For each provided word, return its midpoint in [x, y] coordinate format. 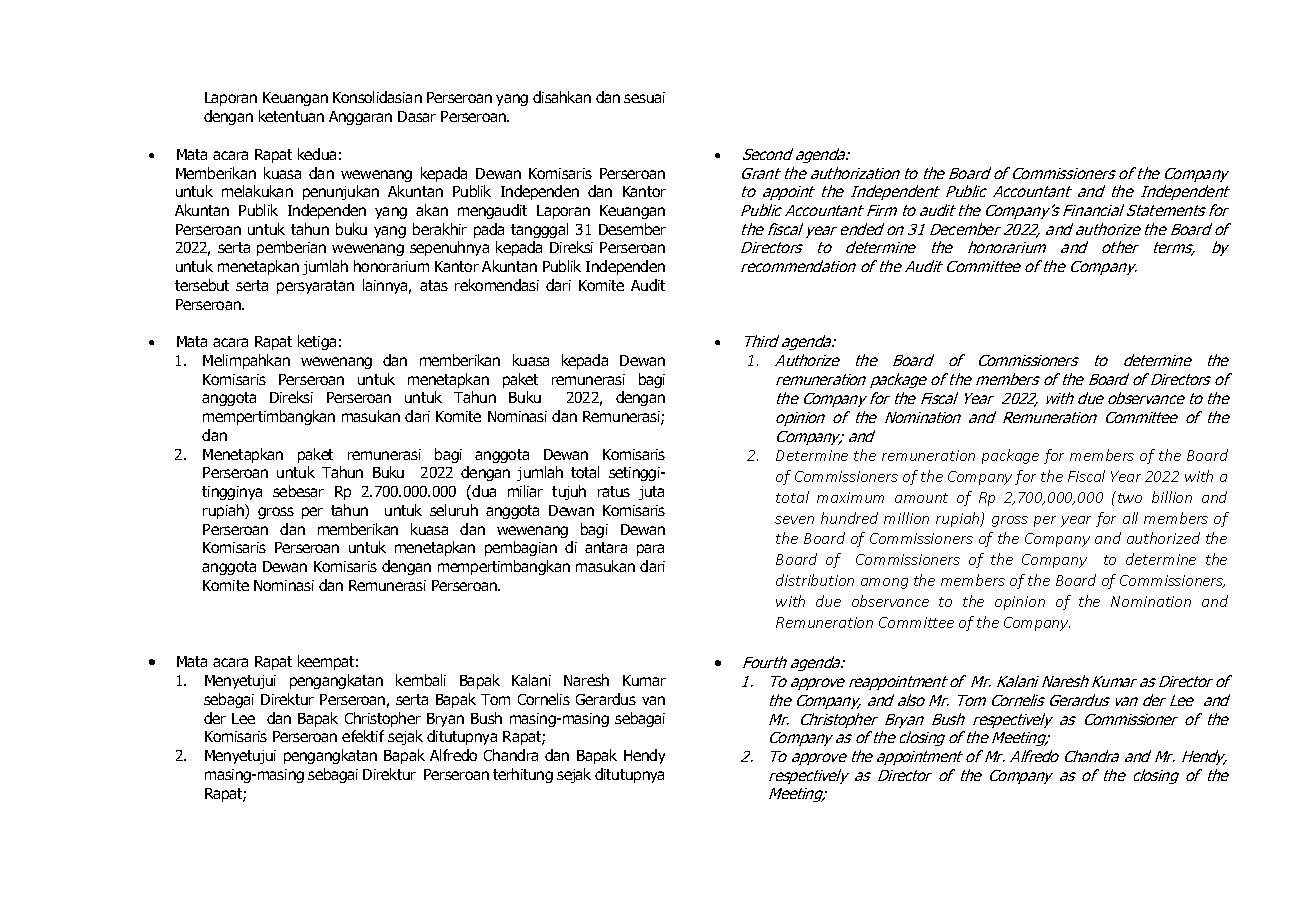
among [884, 583]
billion [1172, 497]
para [650, 550]
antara [606, 547]
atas [434, 285]
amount [921, 498]
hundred [849, 518]
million [906, 518]
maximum [850, 497]
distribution [815, 580]
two [1128, 497]
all [1130, 518]
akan [432, 210]
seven [794, 520]
